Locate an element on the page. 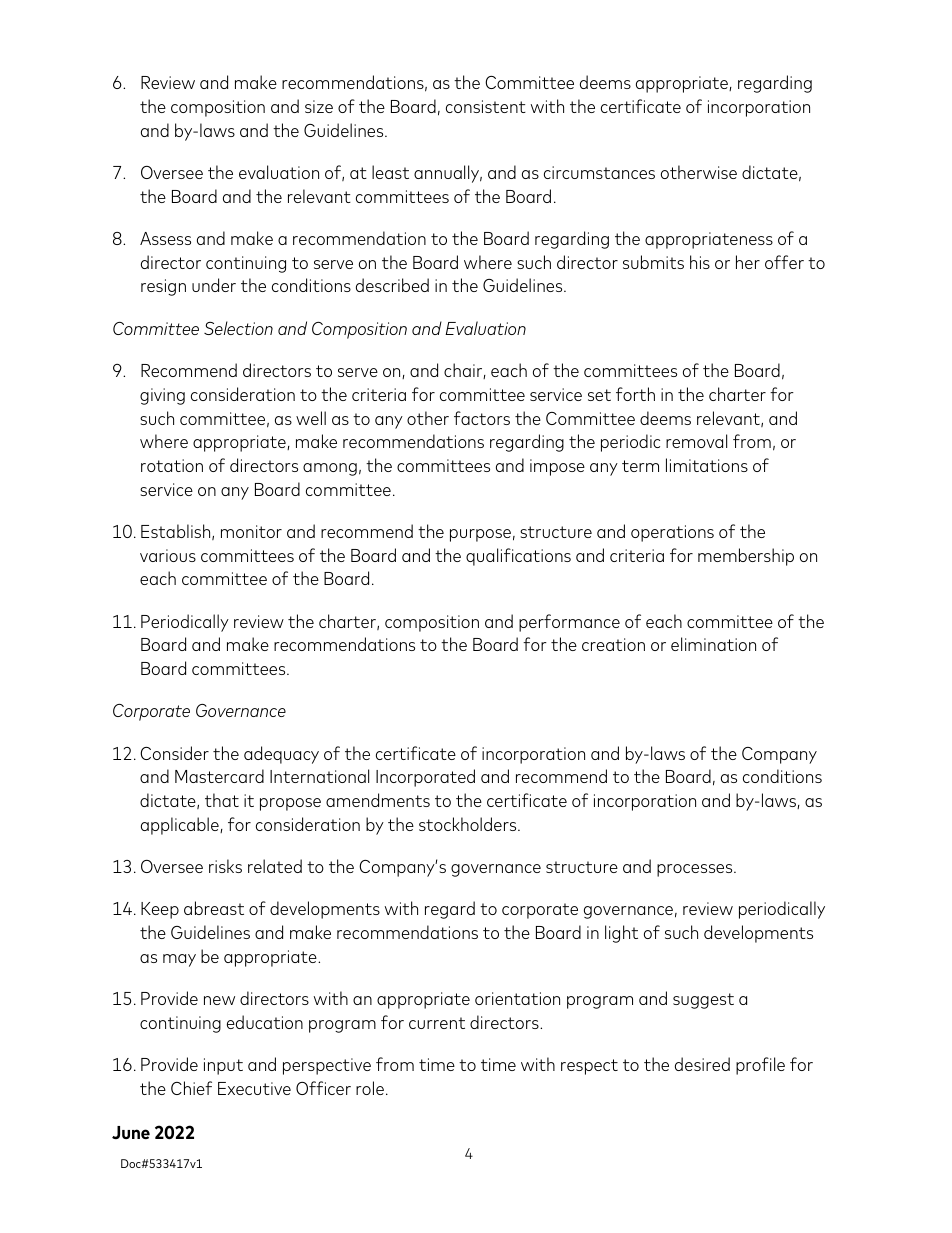  stockholders is located at coordinates (469, 824).
